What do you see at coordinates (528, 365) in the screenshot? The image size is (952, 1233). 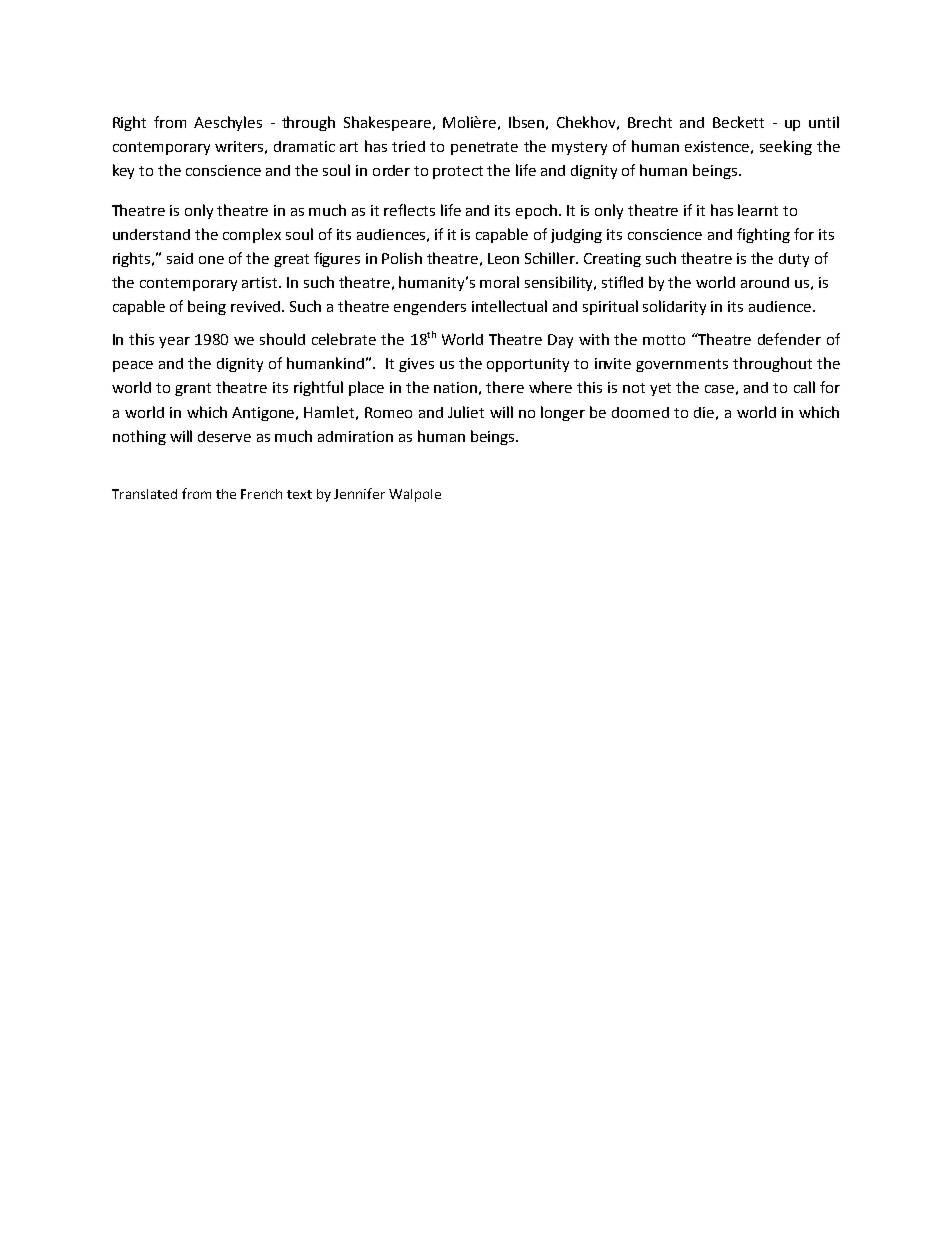 I see `opportunity` at bounding box center [528, 365].
